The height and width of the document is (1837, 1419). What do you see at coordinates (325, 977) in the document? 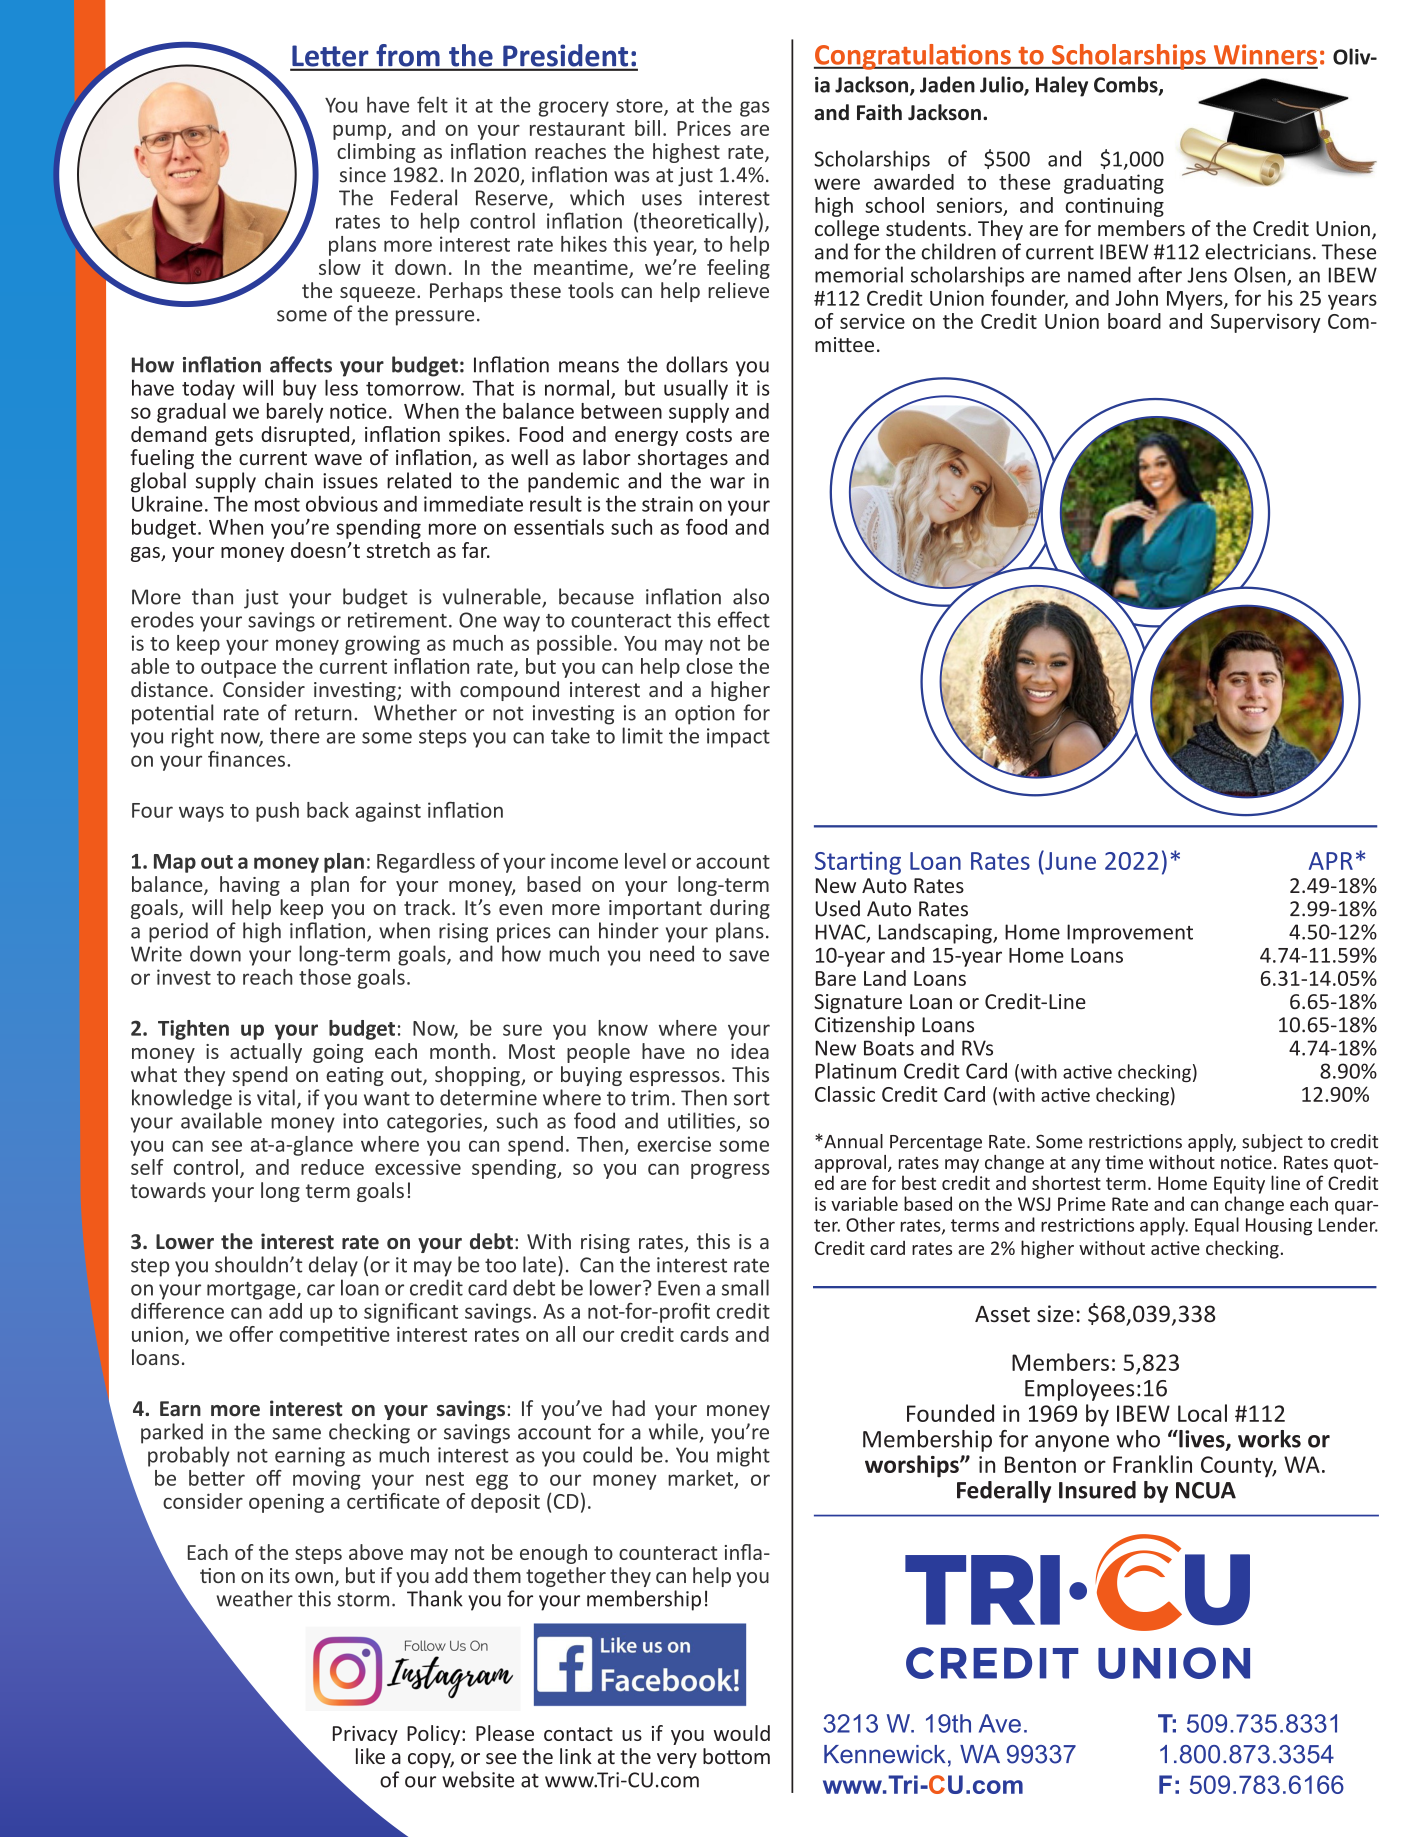
I see `those` at bounding box center [325, 977].
